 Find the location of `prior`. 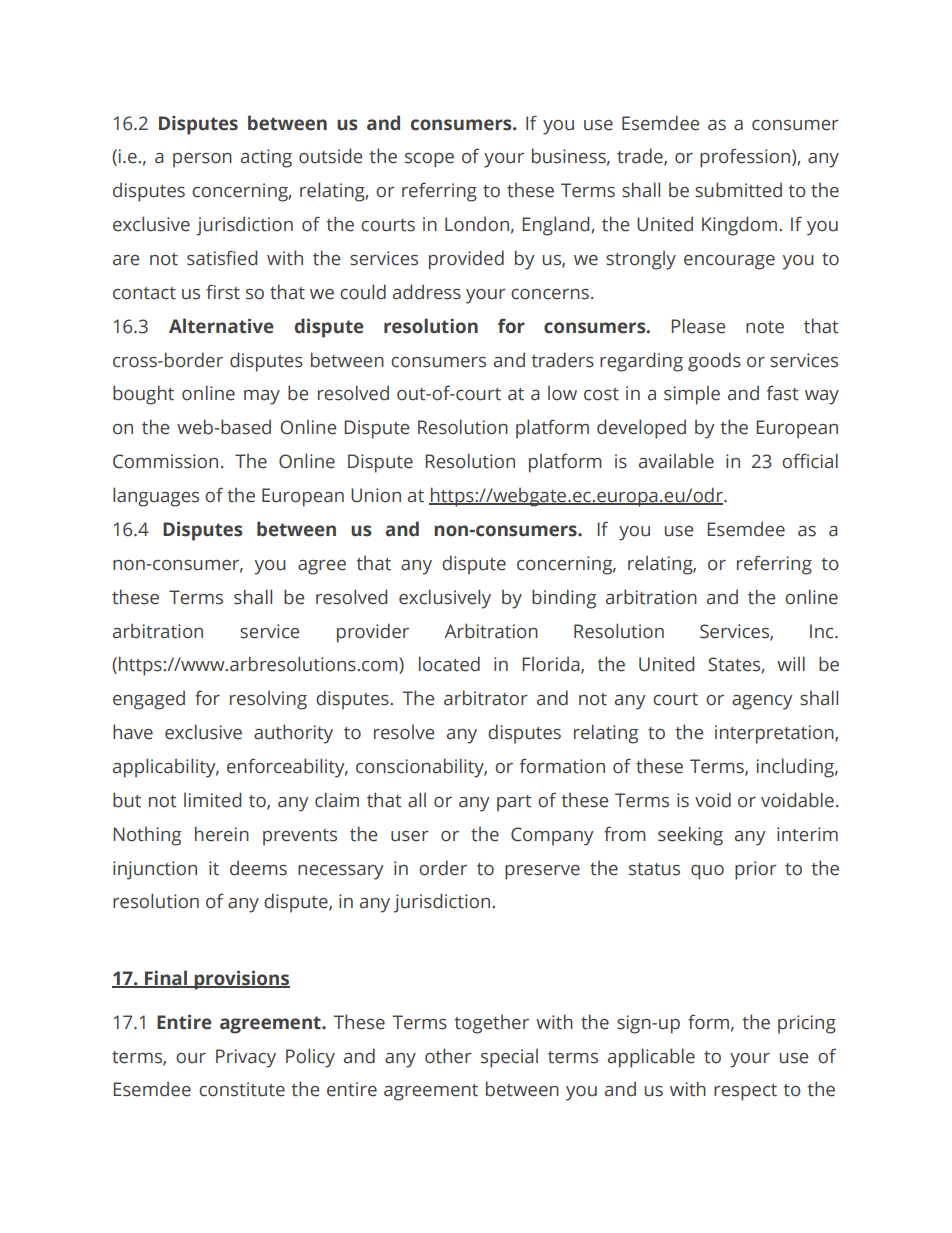

prior is located at coordinates (756, 870).
